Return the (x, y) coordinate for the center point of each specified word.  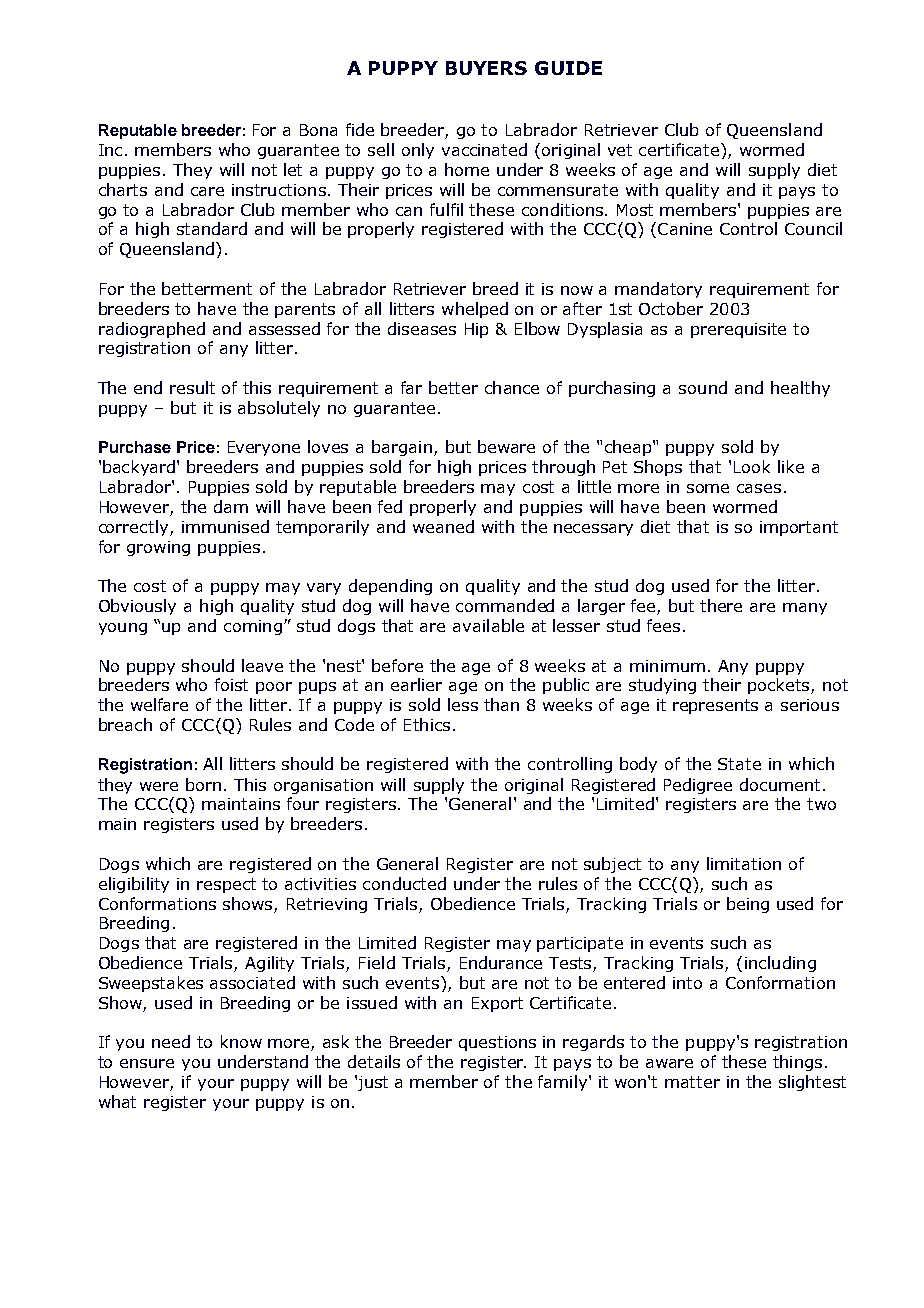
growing (158, 548)
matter (692, 1082)
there (721, 605)
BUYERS (486, 68)
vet (620, 150)
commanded (505, 605)
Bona (318, 130)
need (171, 1041)
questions (497, 1043)
